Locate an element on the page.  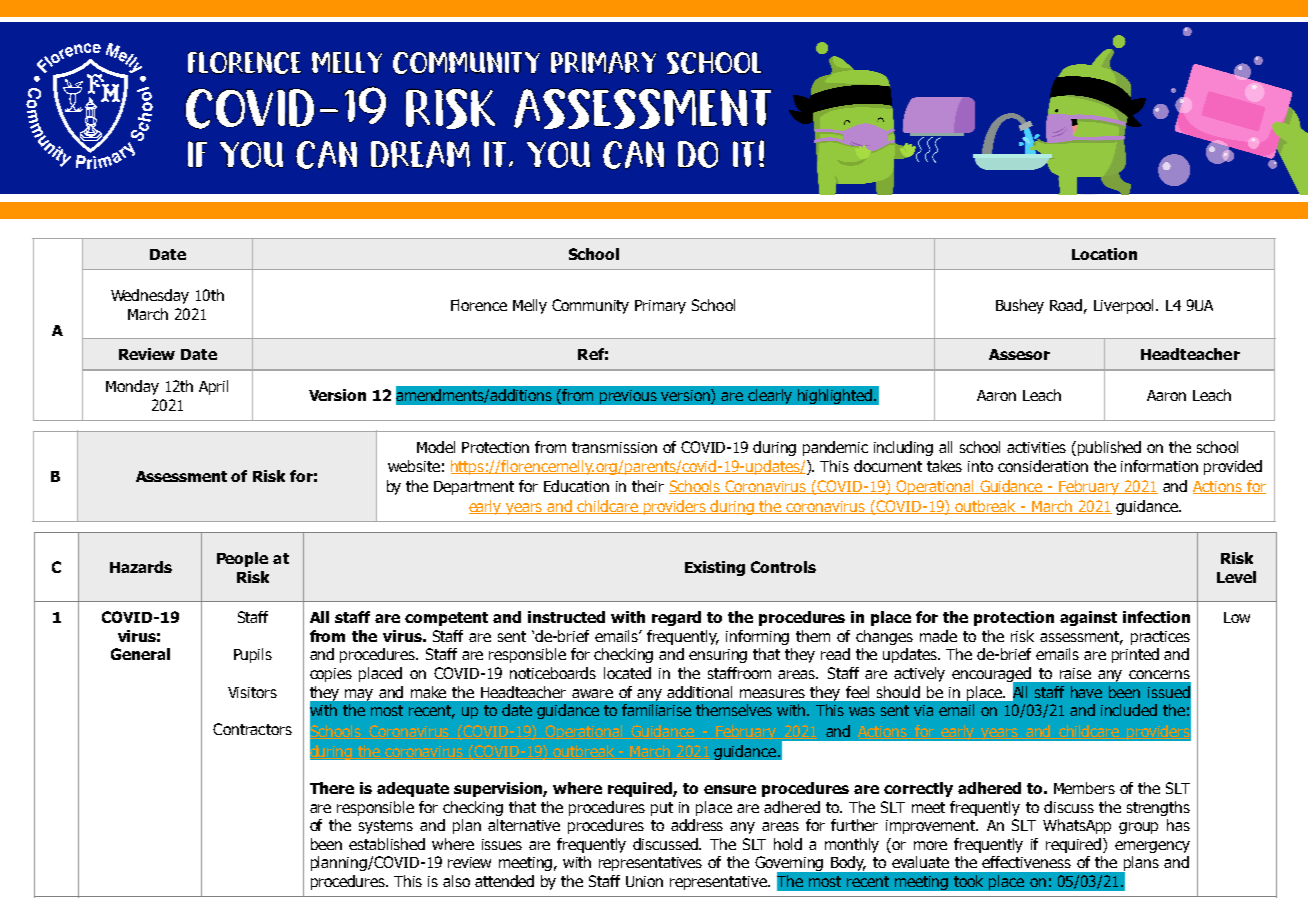
published is located at coordinates (1109, 448).
